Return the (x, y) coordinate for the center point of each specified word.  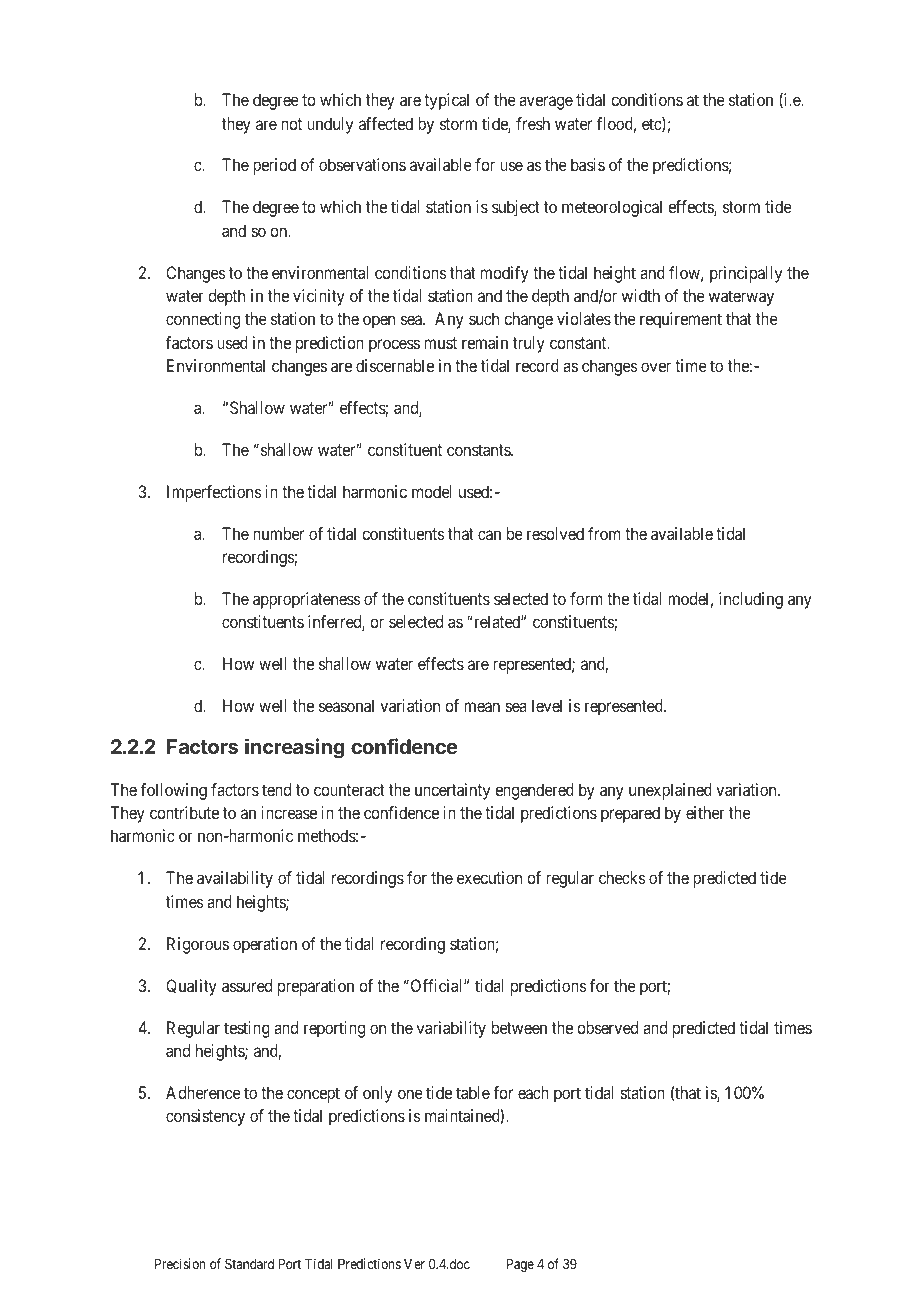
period (274, 166)
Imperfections (214, 493)
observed (607, 1027)
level (547, 705)
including (751, 600)
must (441, 343)
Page (520, 1265)
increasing (295, 748)
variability (451, 1029)
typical (446, 101)
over (656, 367)
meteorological (612, 208)
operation (265, 945)
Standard (249, 1263)
